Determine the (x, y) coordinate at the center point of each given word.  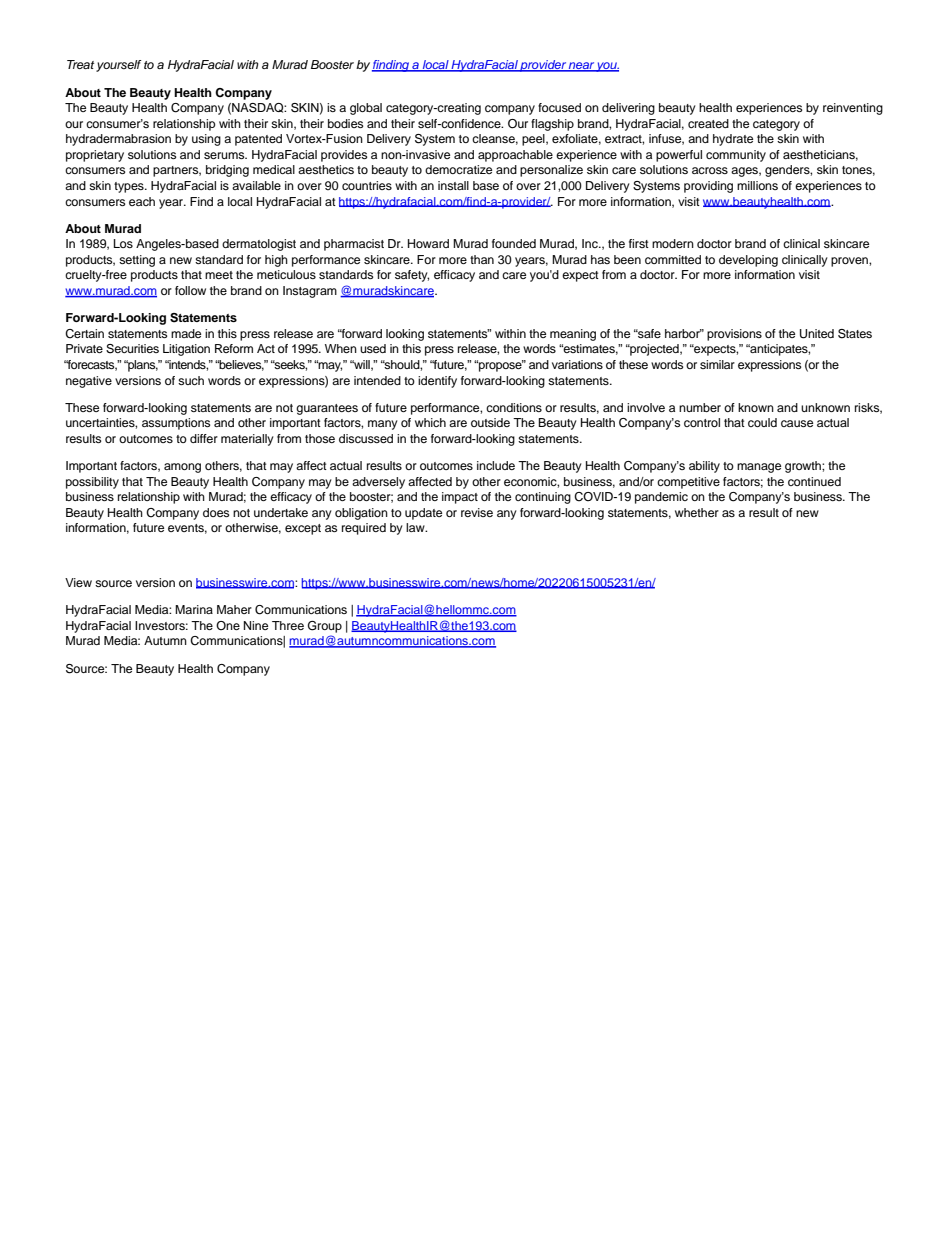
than (482, 259)
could (762, 422)
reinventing (853, 109)
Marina (194, 609)
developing (748, 261)
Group (325, 627)
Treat (80, 64)
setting (137, 261)
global (366, 109)
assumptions (176, 424)
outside (490, 422)
